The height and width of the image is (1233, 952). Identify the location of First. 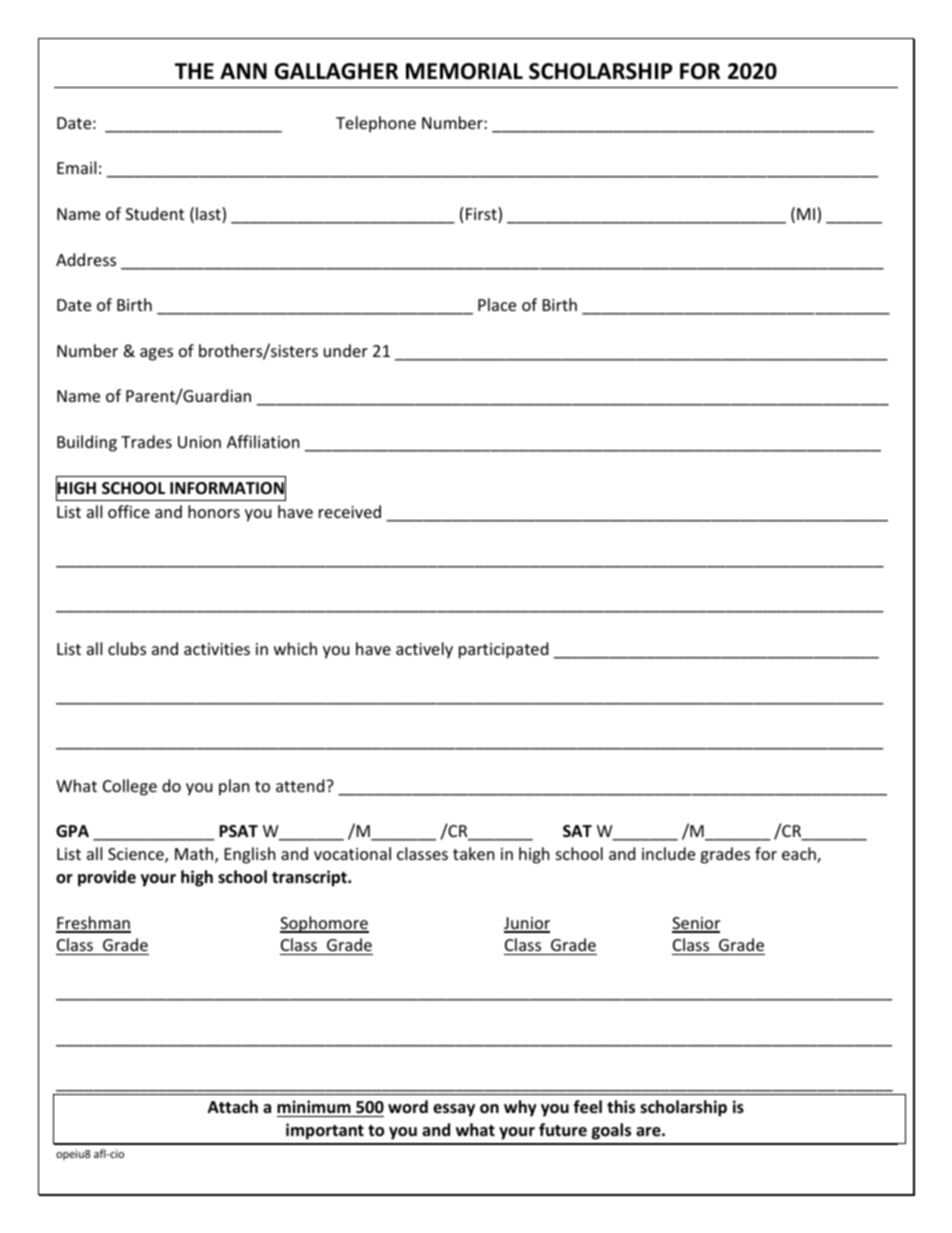
(482, 215).
